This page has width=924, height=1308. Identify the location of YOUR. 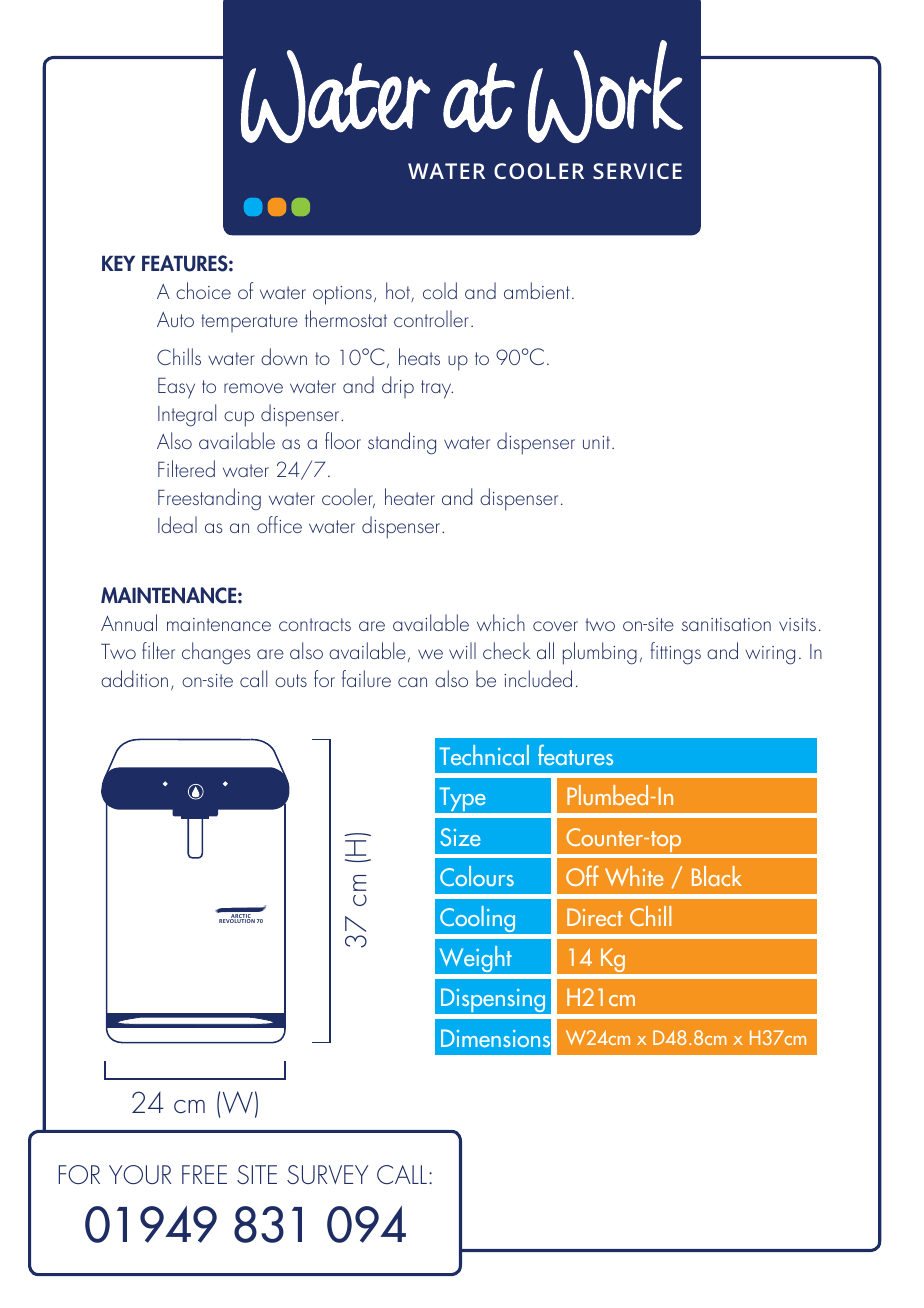
(140, 1174).
